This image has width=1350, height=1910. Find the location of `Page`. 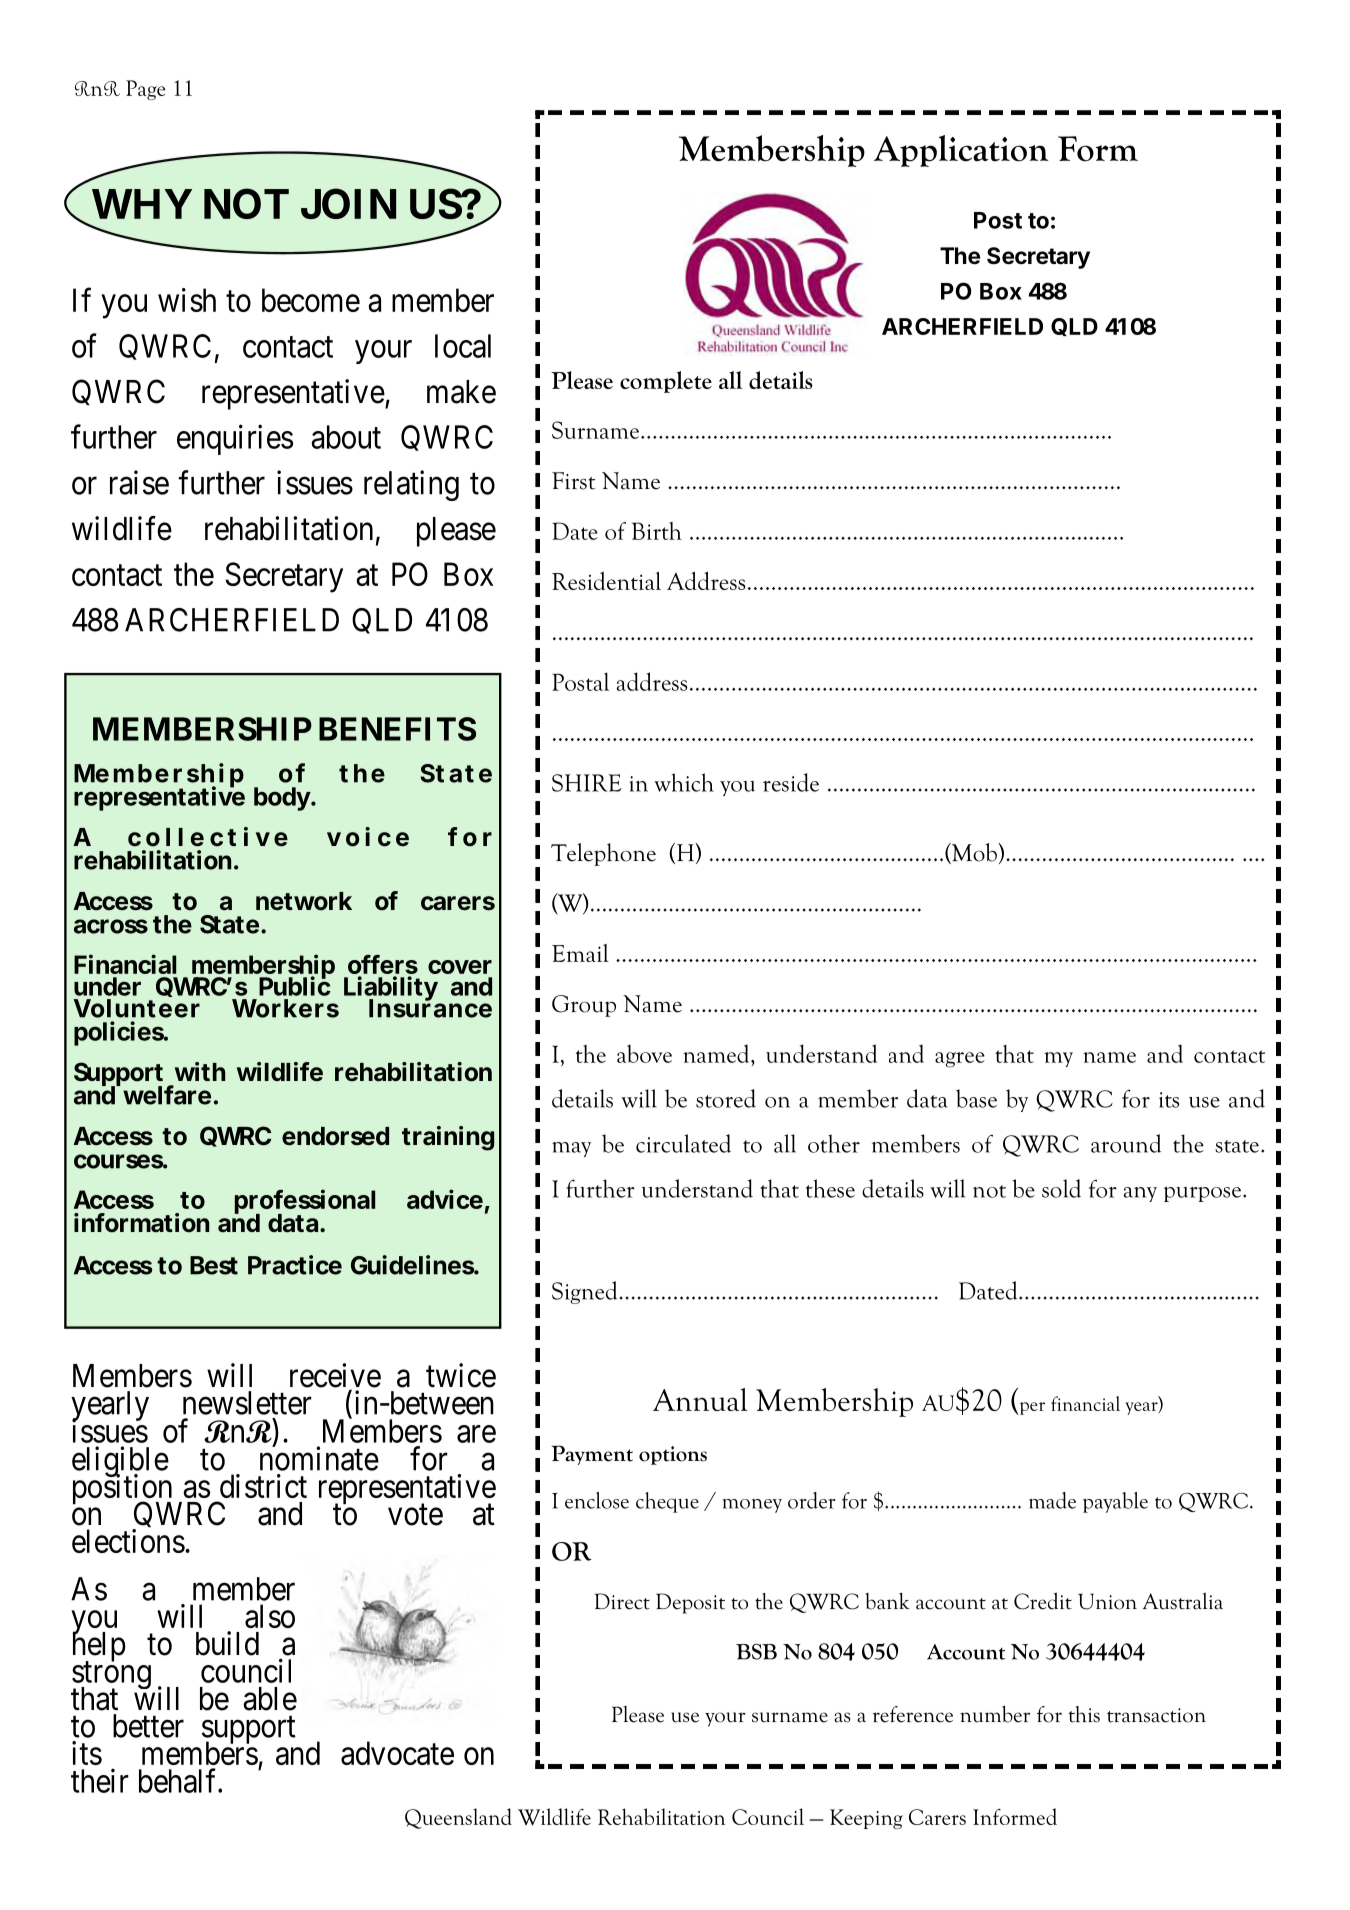

Page is located at coordinates (146, 90).
